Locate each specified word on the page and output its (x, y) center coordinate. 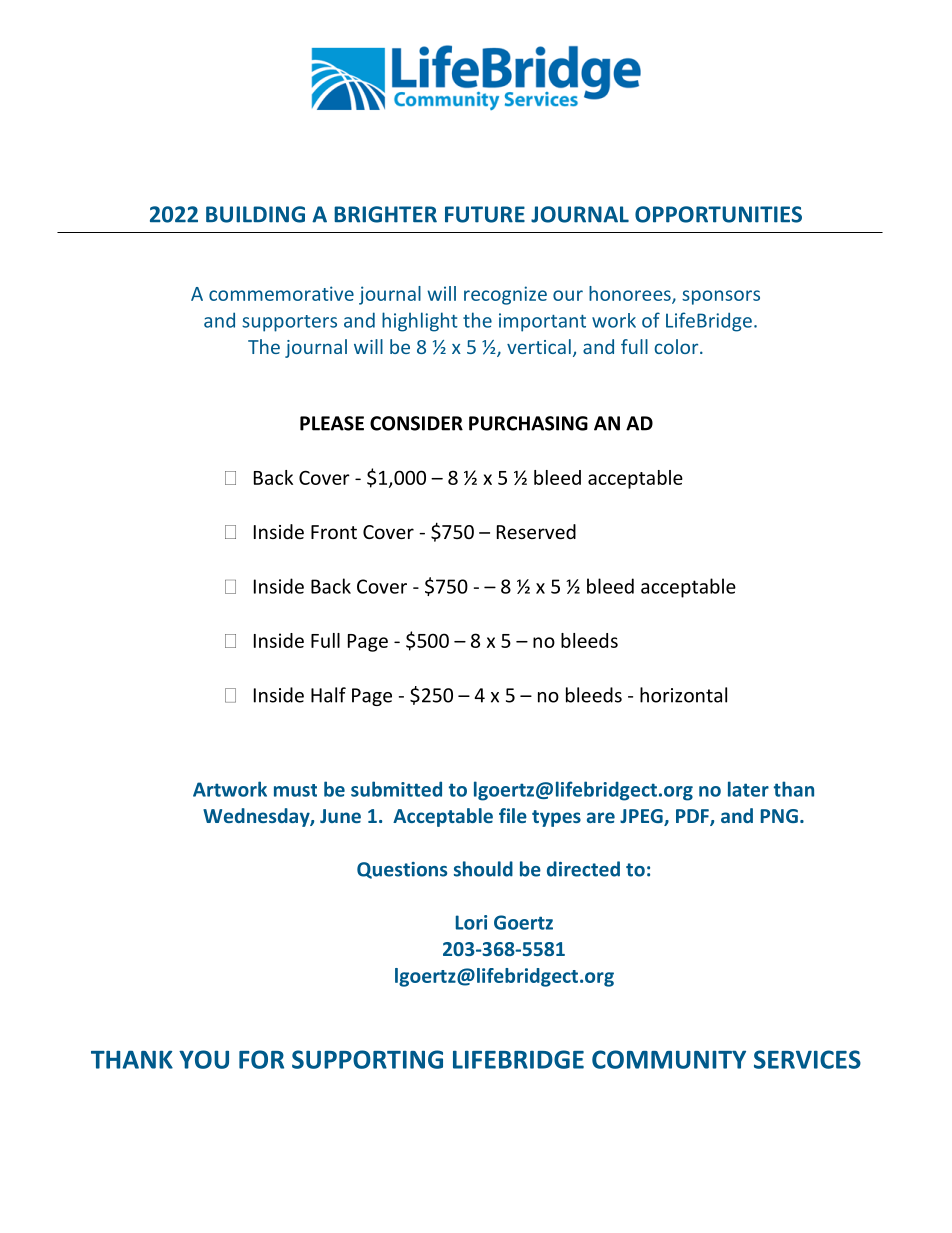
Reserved (536, 531)
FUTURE (485, 214)
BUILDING (255, 214)
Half (328, 695)
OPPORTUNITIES (718, 214)
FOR (261, 1059)
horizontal (683, 695)
